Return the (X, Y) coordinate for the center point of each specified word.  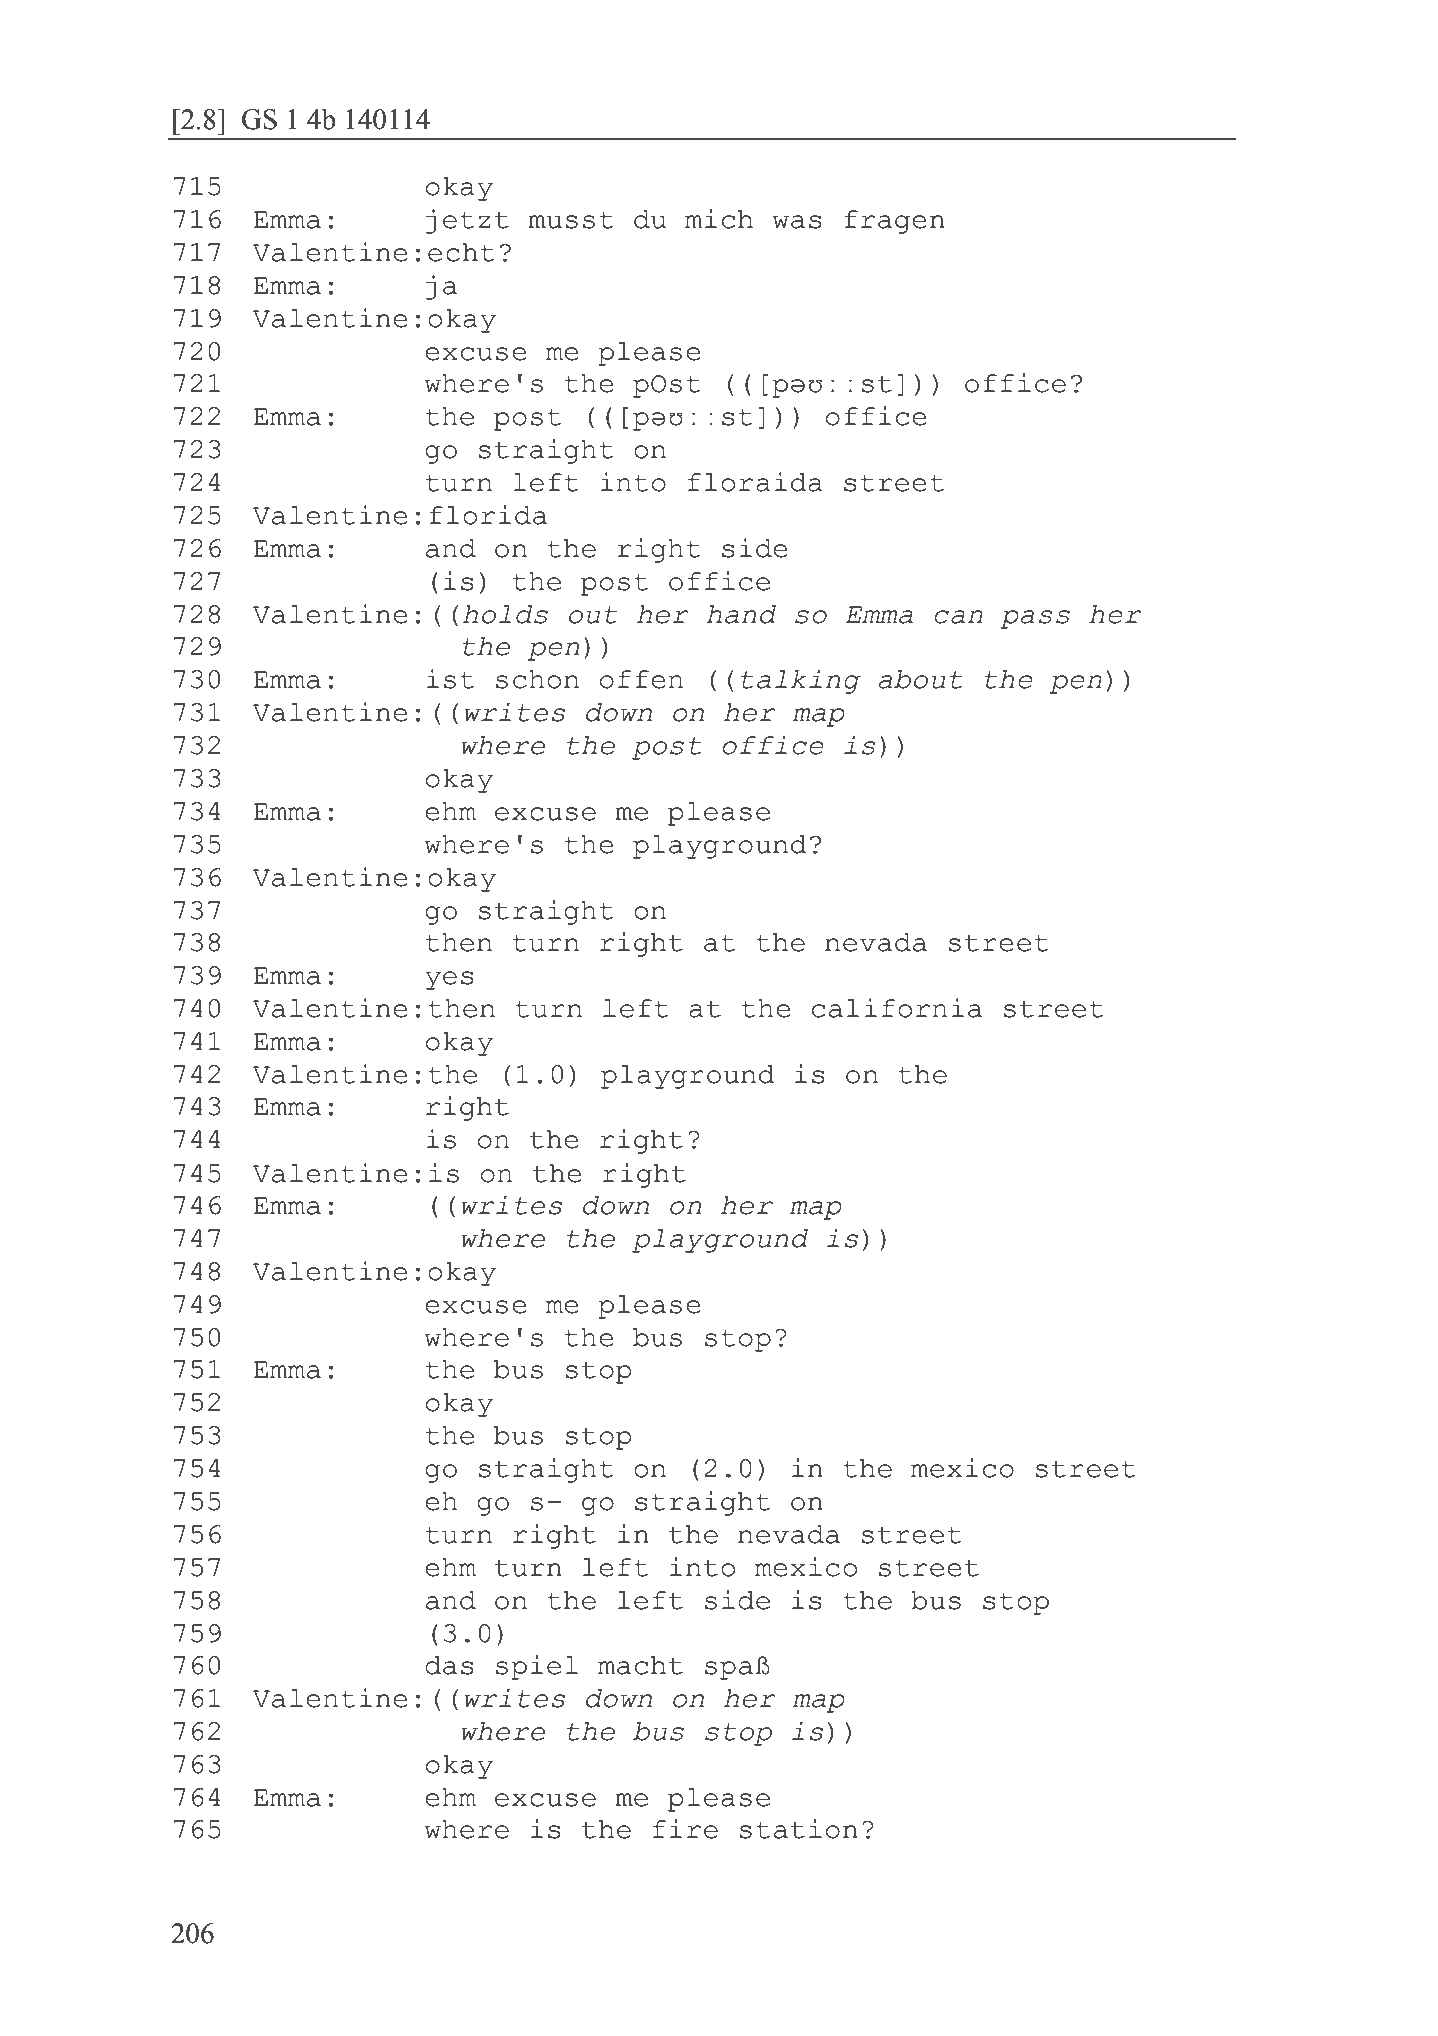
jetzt (467, 221)
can (958, 617)
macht (640, 1665)
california (897, 1008)
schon (537, 679)
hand (741, 614)
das (449, 1665)
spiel (537, 1667)
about (920, 679)
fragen (894, 222)
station (799, 1829)
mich (719, 219)
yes (450, 980)
